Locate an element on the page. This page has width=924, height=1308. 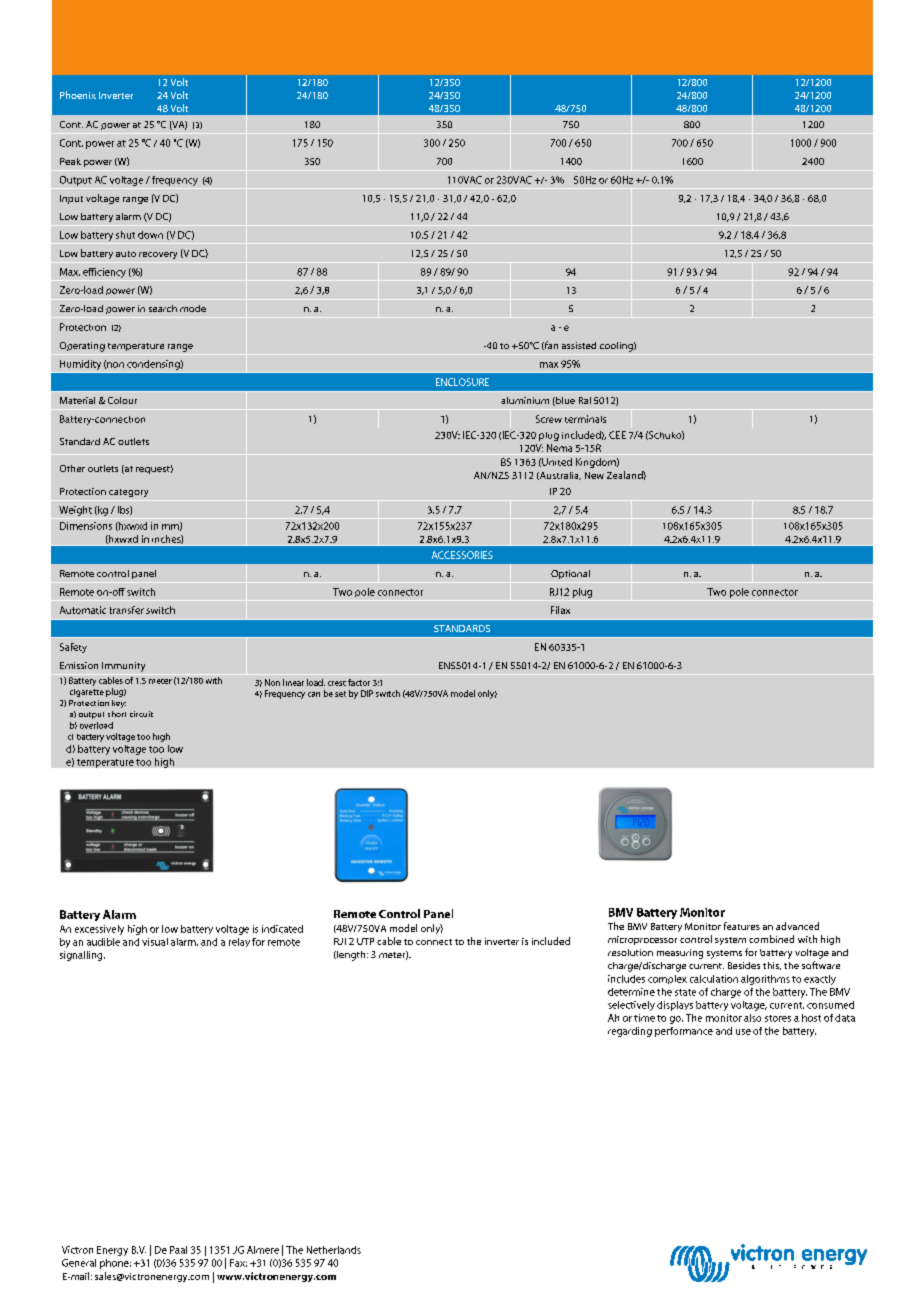
Netherlands is located at coordinates (334, 1250).
